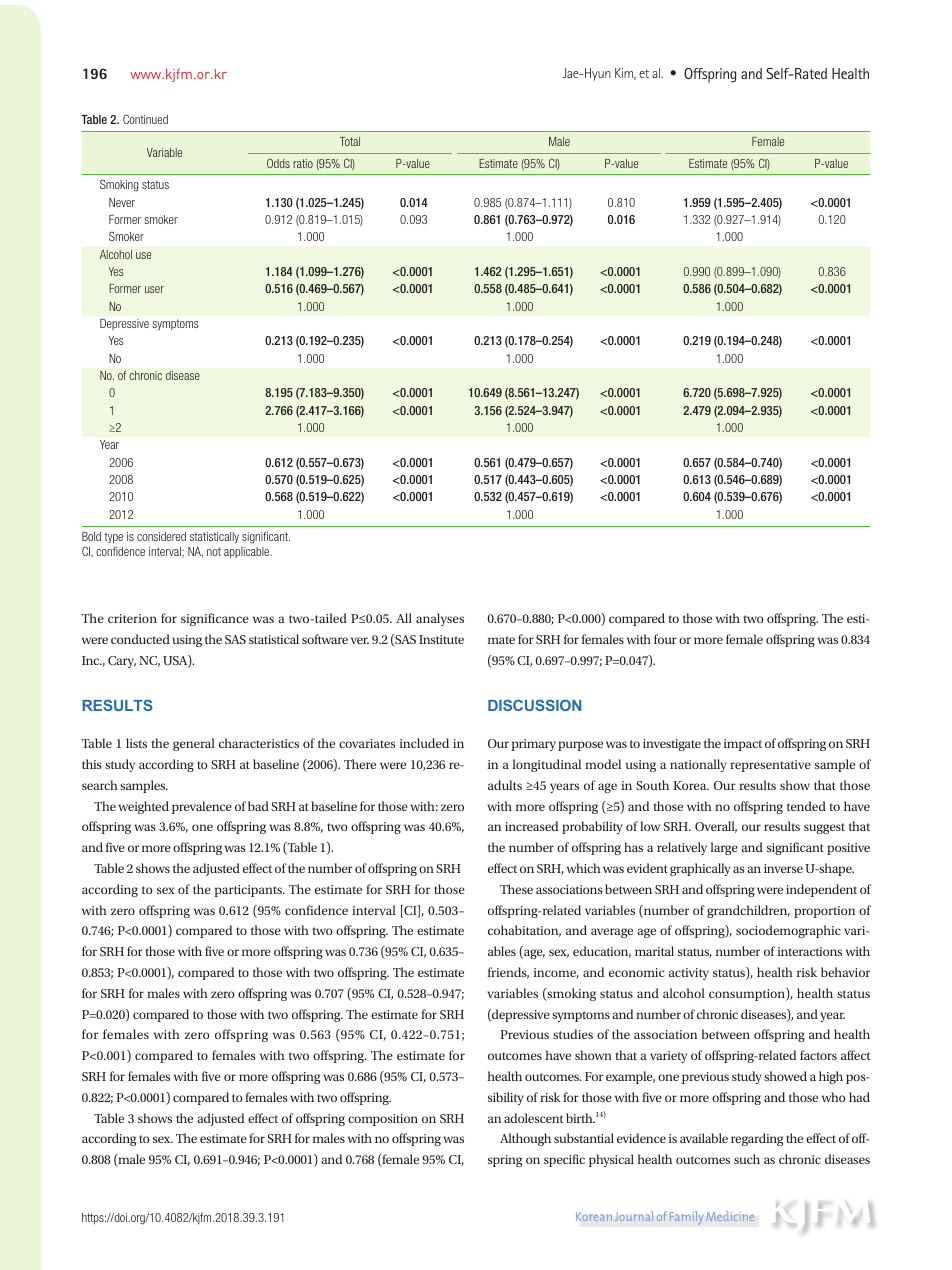 The height and width of the screenshot is (1270, 952). I want to click on Institute, so click(441, 639).
